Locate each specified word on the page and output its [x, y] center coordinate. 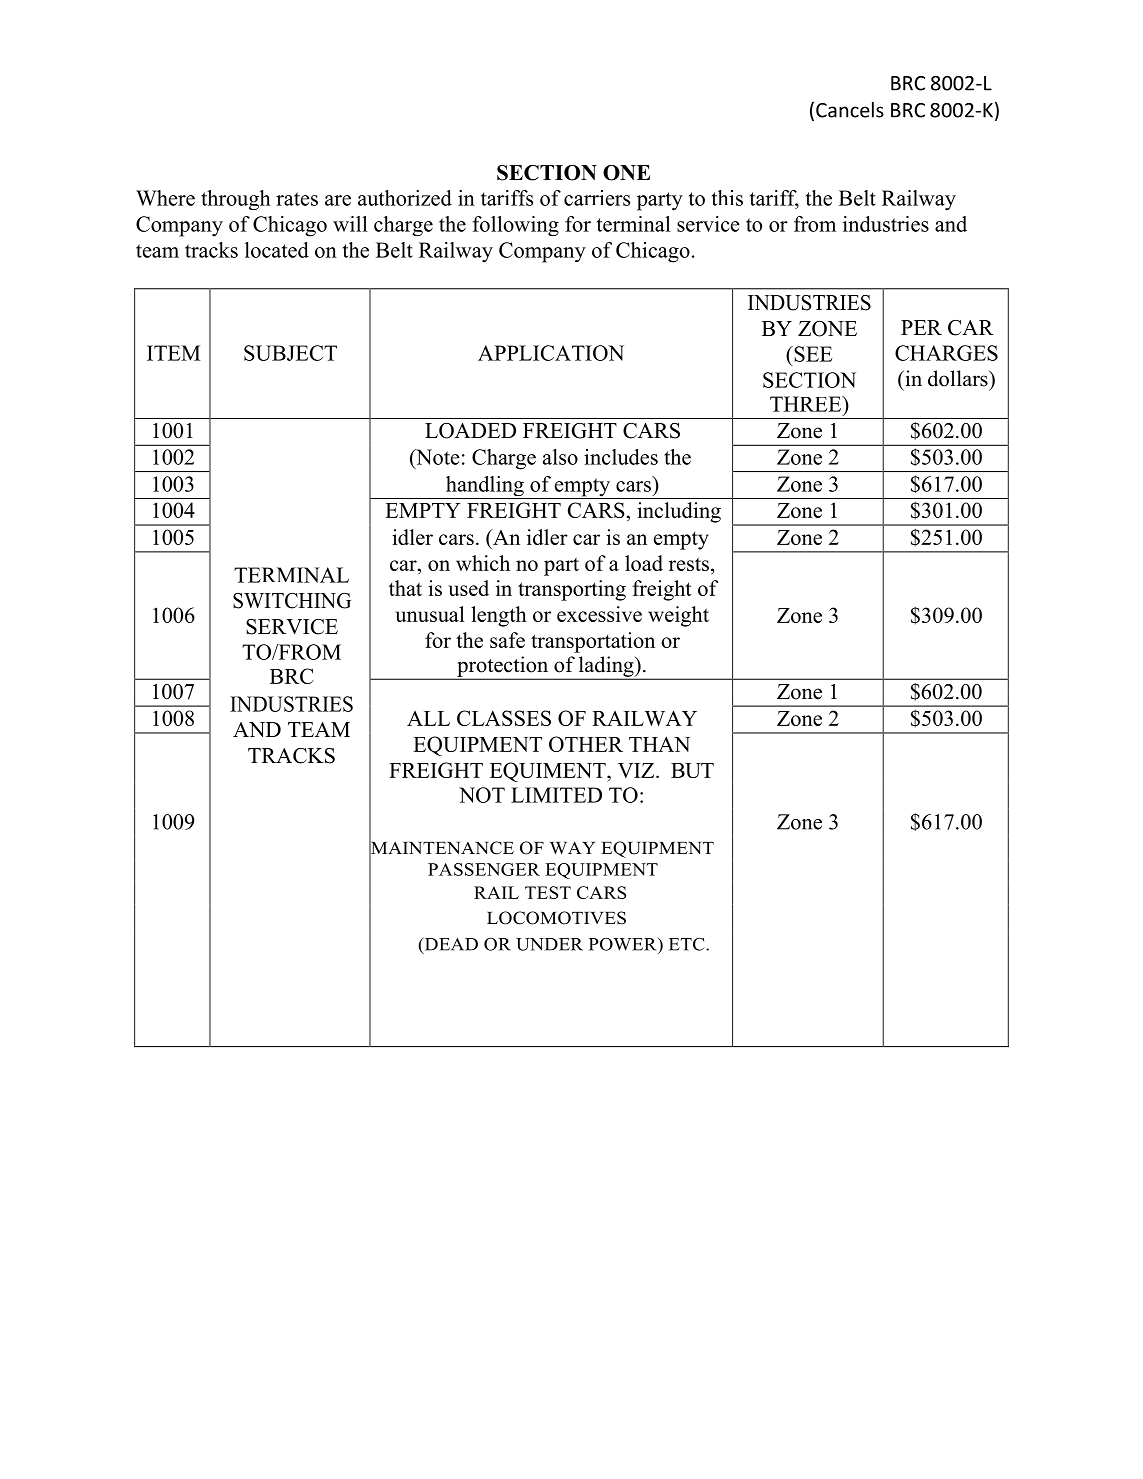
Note [437, 457]
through [236, 200]
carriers [597, 198]
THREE [807, 404]
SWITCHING [292, 601]
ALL [428, 718]
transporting [572, 590]
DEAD [450, 945]
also [560, 457]
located [277, 250]
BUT [692, 770]
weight [678, 616]
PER [921, 327]
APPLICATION [551, 353]
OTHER [586, 744]
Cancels [850, 110]
